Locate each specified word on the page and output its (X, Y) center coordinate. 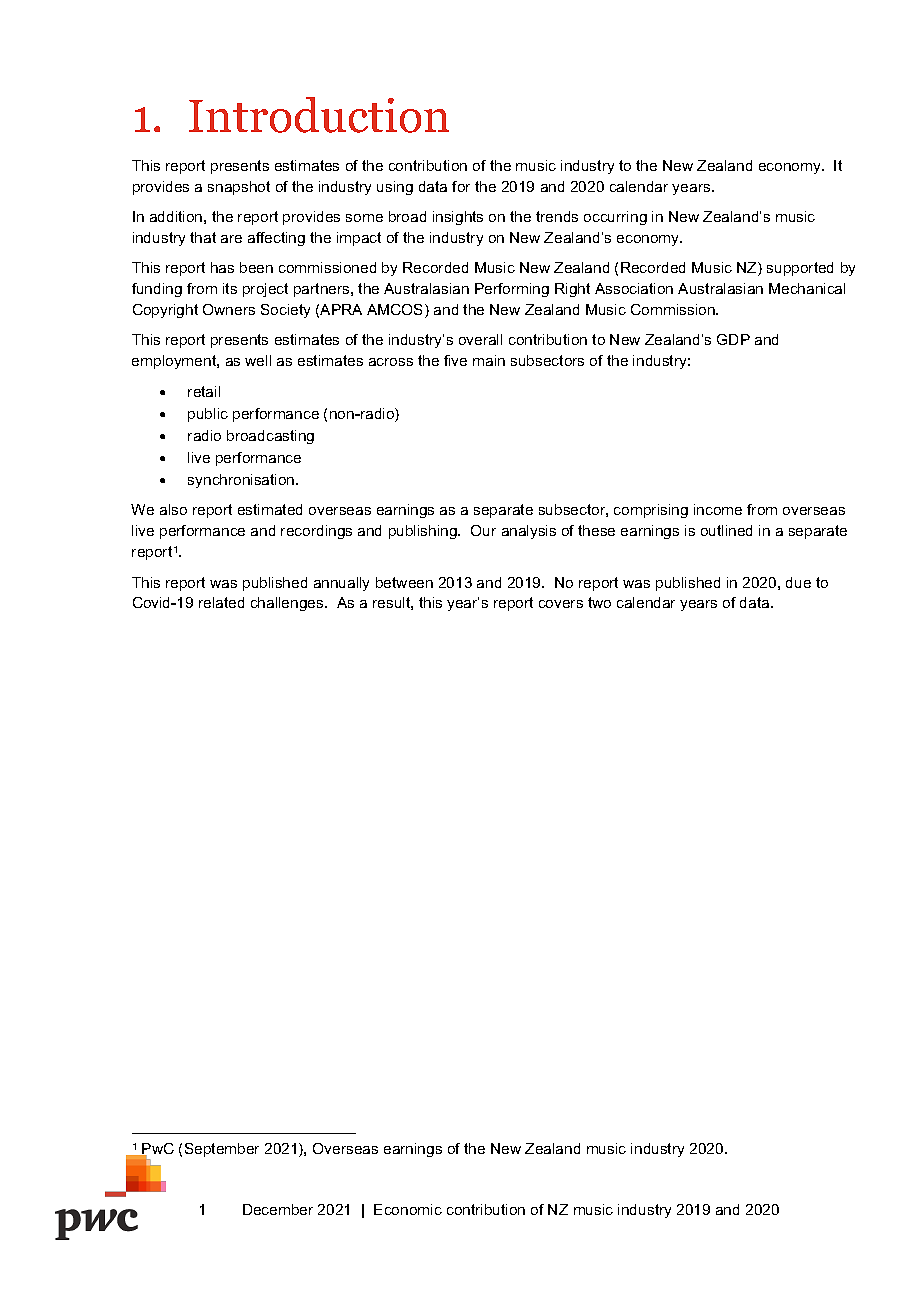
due (798, 582)
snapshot (239, 188)
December (278, 1209)
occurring (615, 218)
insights (458, 218)
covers (561, 604)
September (222, 1150)
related (221, 602)
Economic (408, 1209)
